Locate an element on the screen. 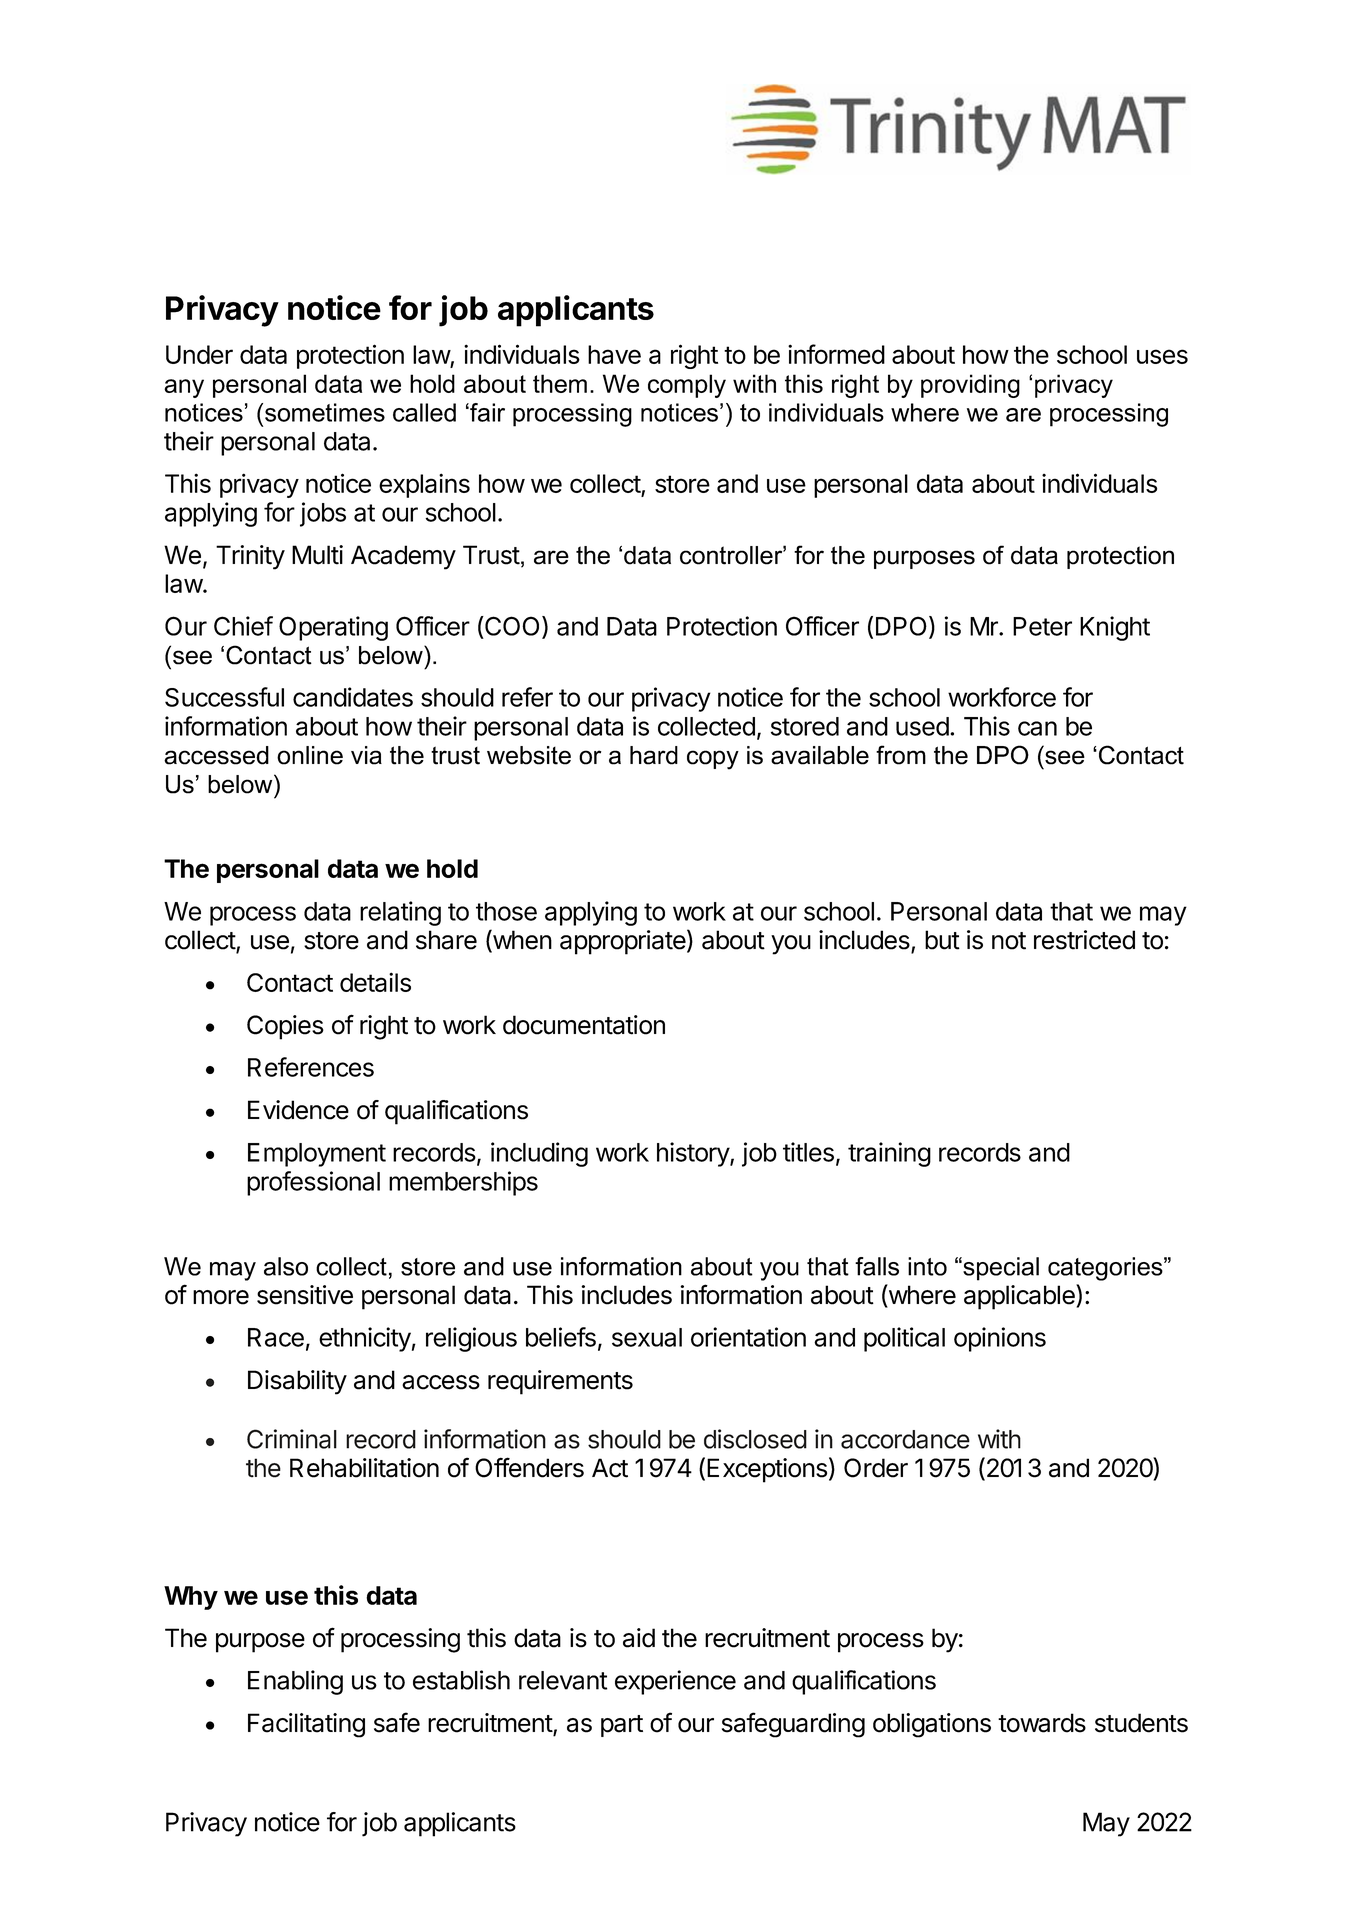  documentation is located at coordinates (584, 1025).
